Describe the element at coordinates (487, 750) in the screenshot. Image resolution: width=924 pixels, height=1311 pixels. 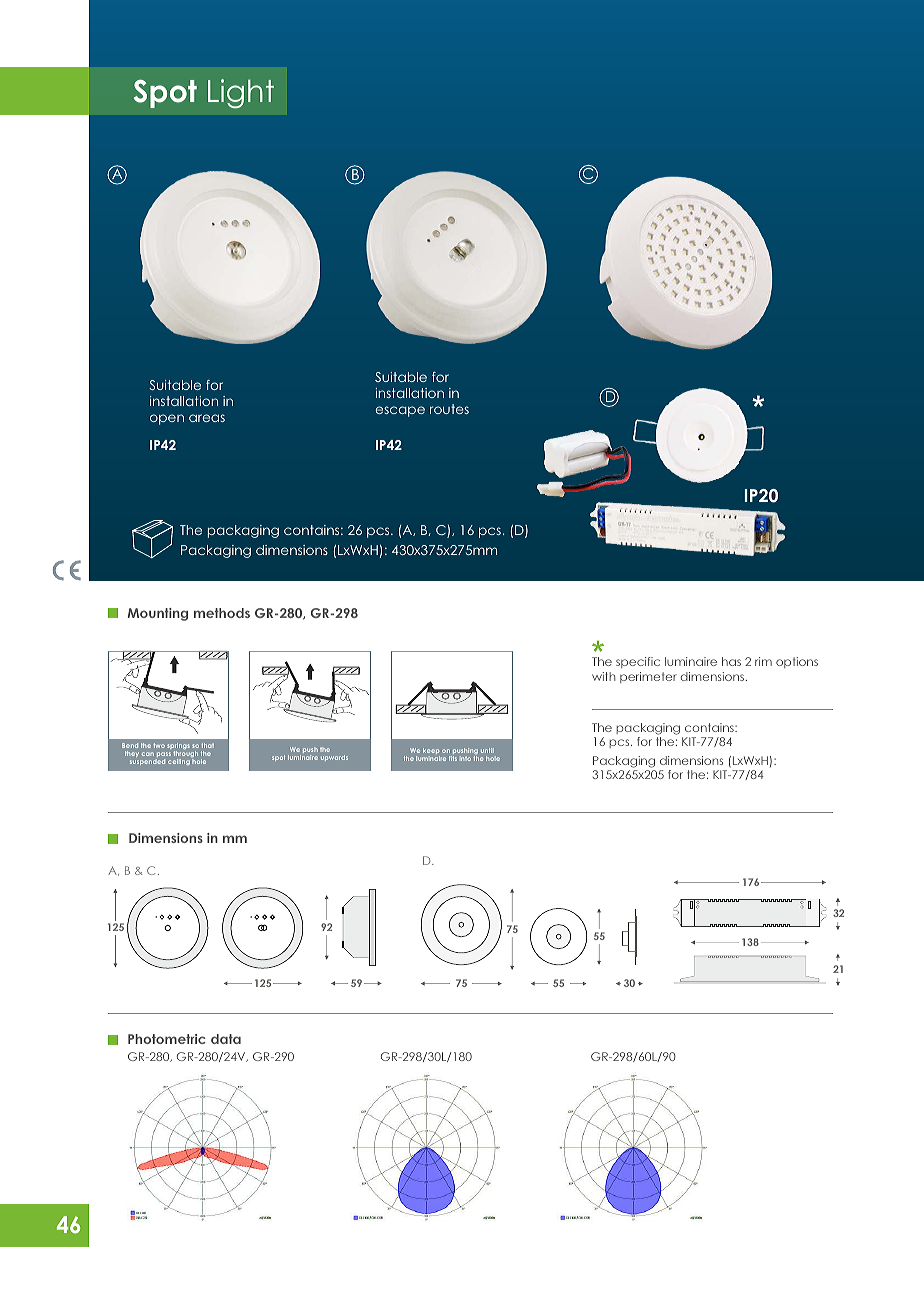
I see `until` at that location.
